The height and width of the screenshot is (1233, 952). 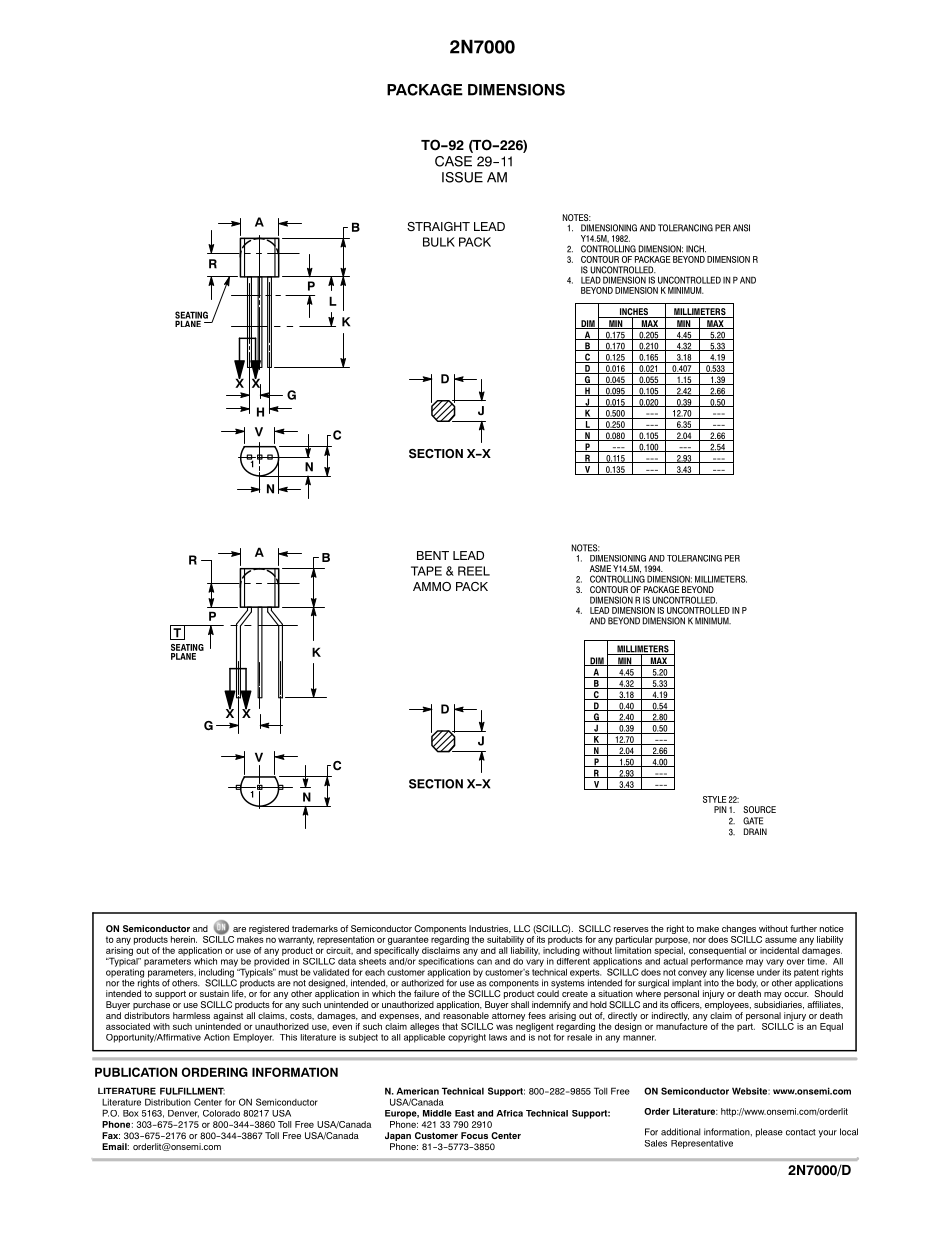 I want to click on TAPE, so click(x=426, y=571).
